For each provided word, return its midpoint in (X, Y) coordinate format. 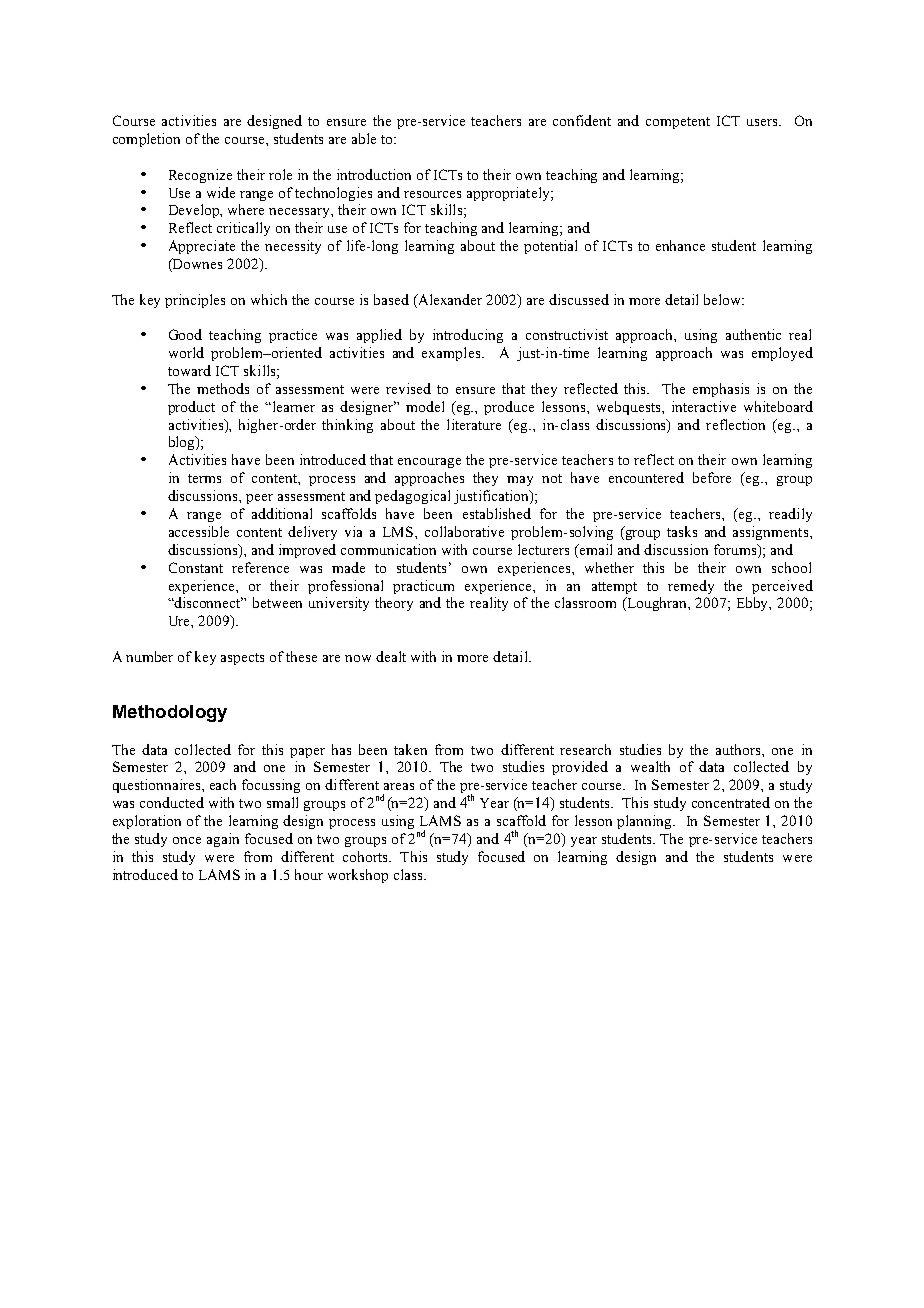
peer (259, 499)
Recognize (200, 176)
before (712, 477)
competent (678, 123)
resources (432, 194)
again (223, 840)
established (497, 513)
